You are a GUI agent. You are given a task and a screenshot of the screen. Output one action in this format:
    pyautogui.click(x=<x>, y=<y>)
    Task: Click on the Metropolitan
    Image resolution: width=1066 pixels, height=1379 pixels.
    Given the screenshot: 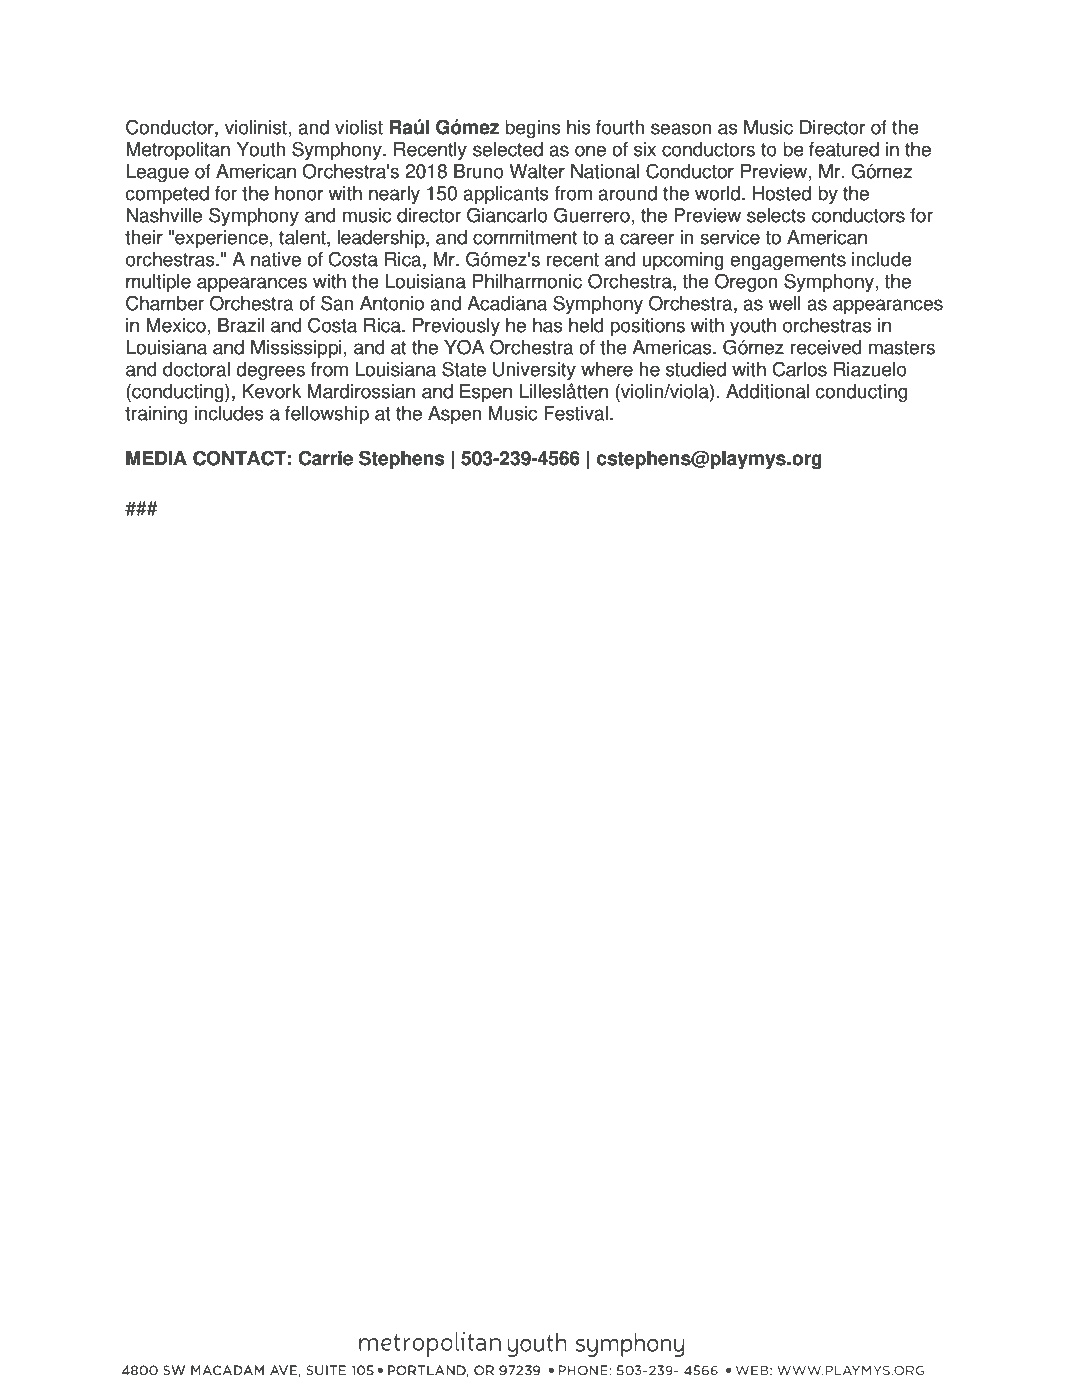 What is the action you would take?
    pyautogui.click(x=178, y=151)
